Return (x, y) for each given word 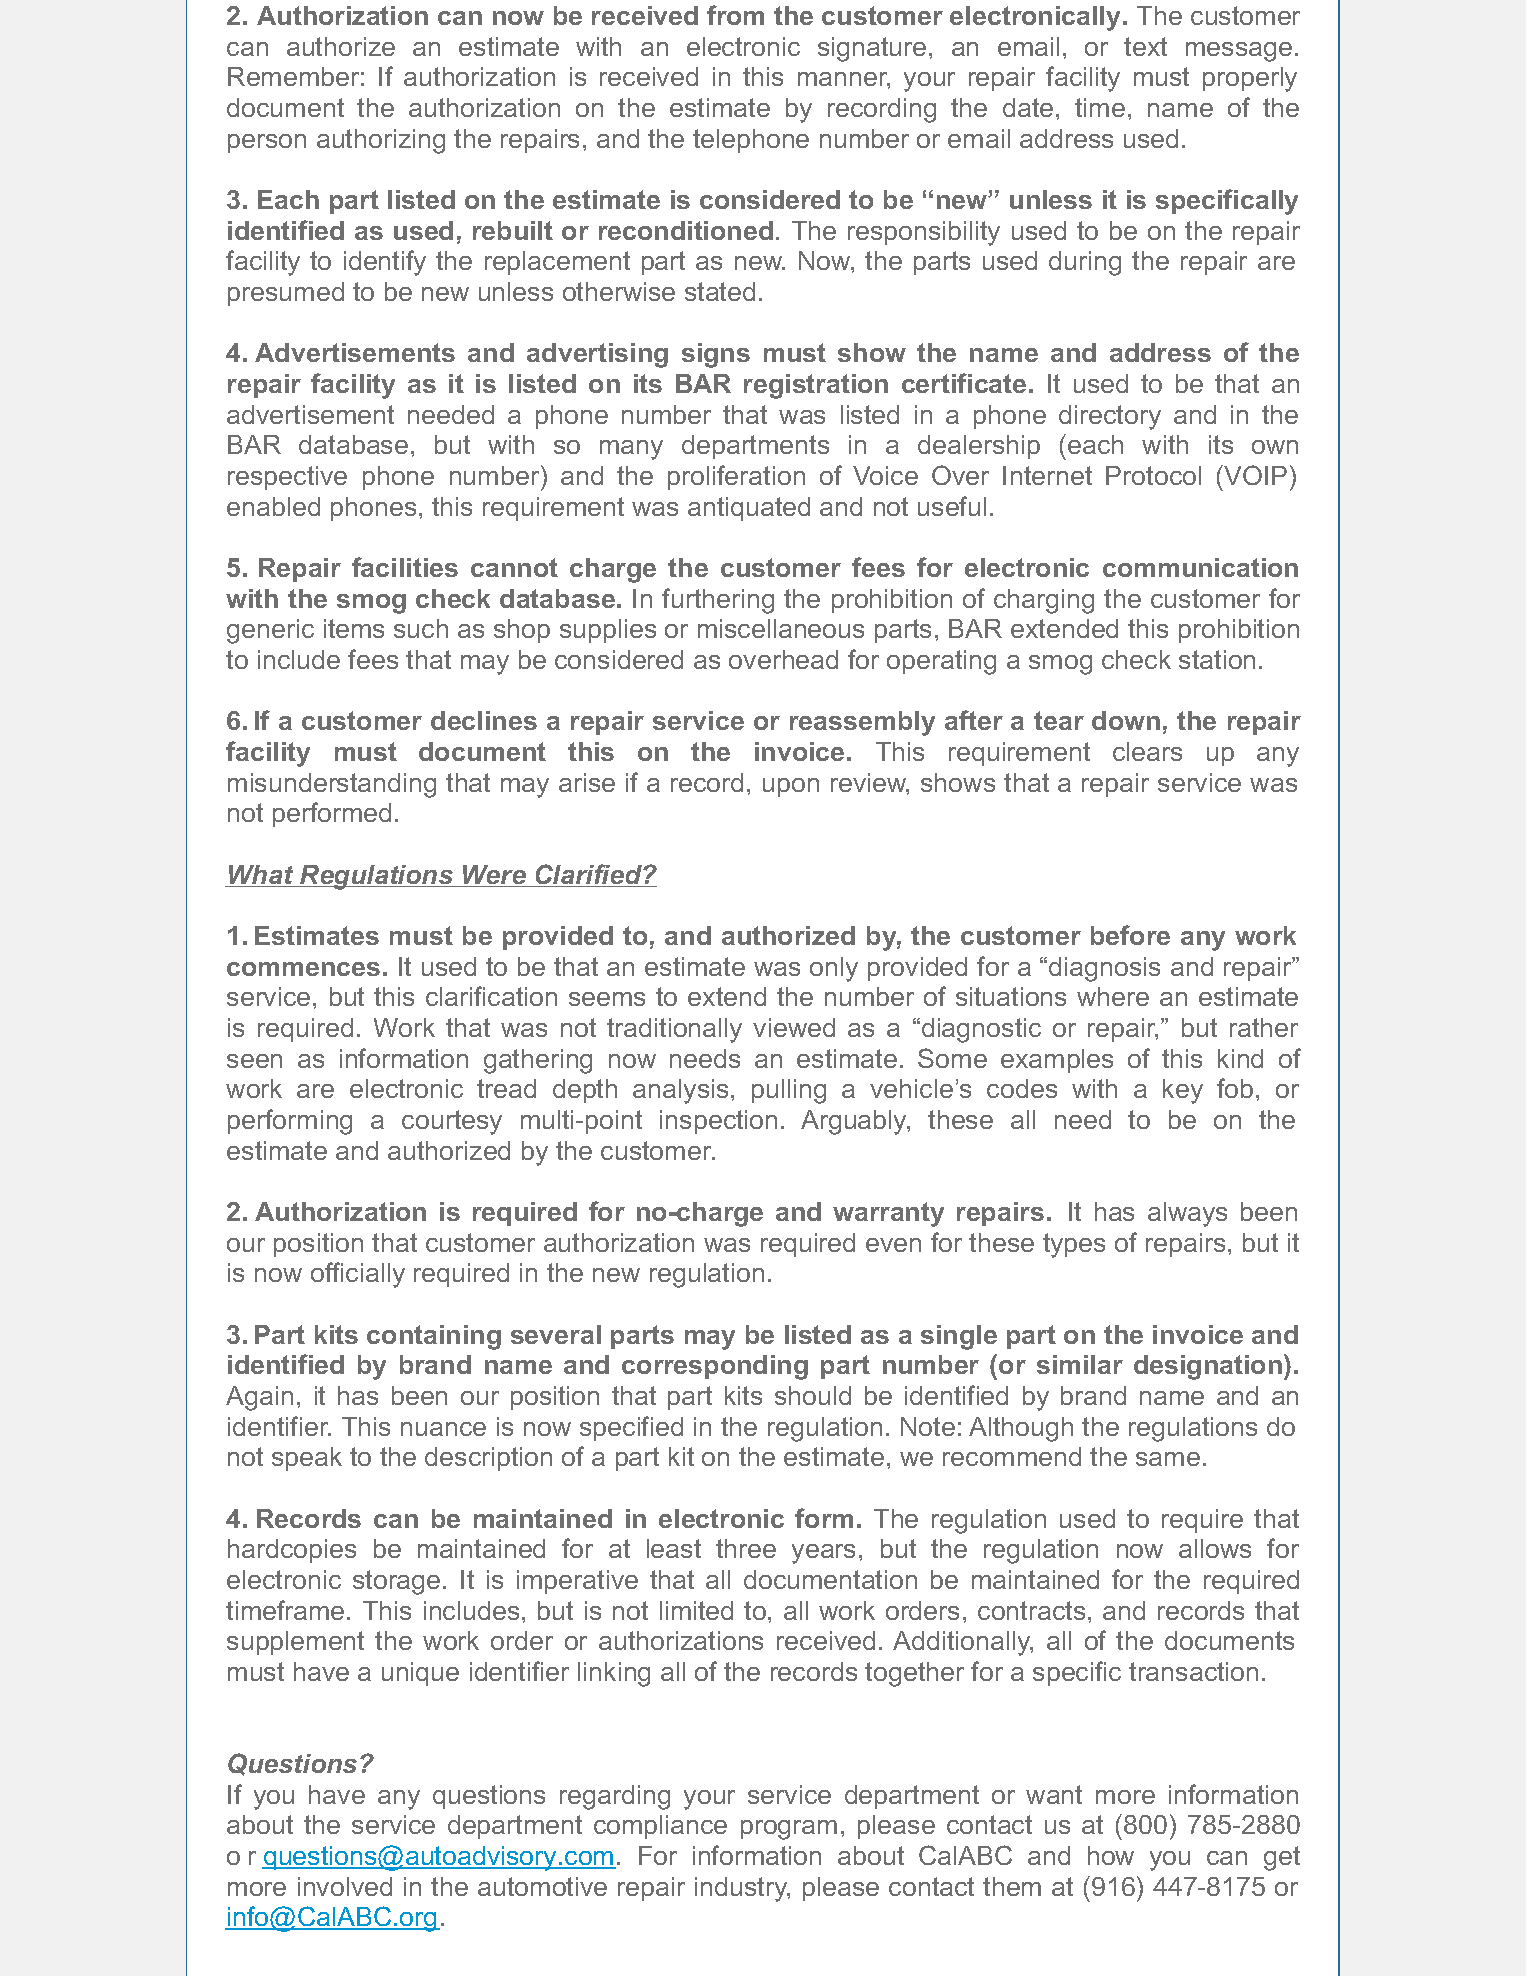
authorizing (381, 141)
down (1126, 720)
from (735, 15)
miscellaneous (781, 628)
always (1187, 1214)
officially (358, 1275)
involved (345, 1886)
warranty (888, 1214)
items (354, 628)
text (1145, 46)
